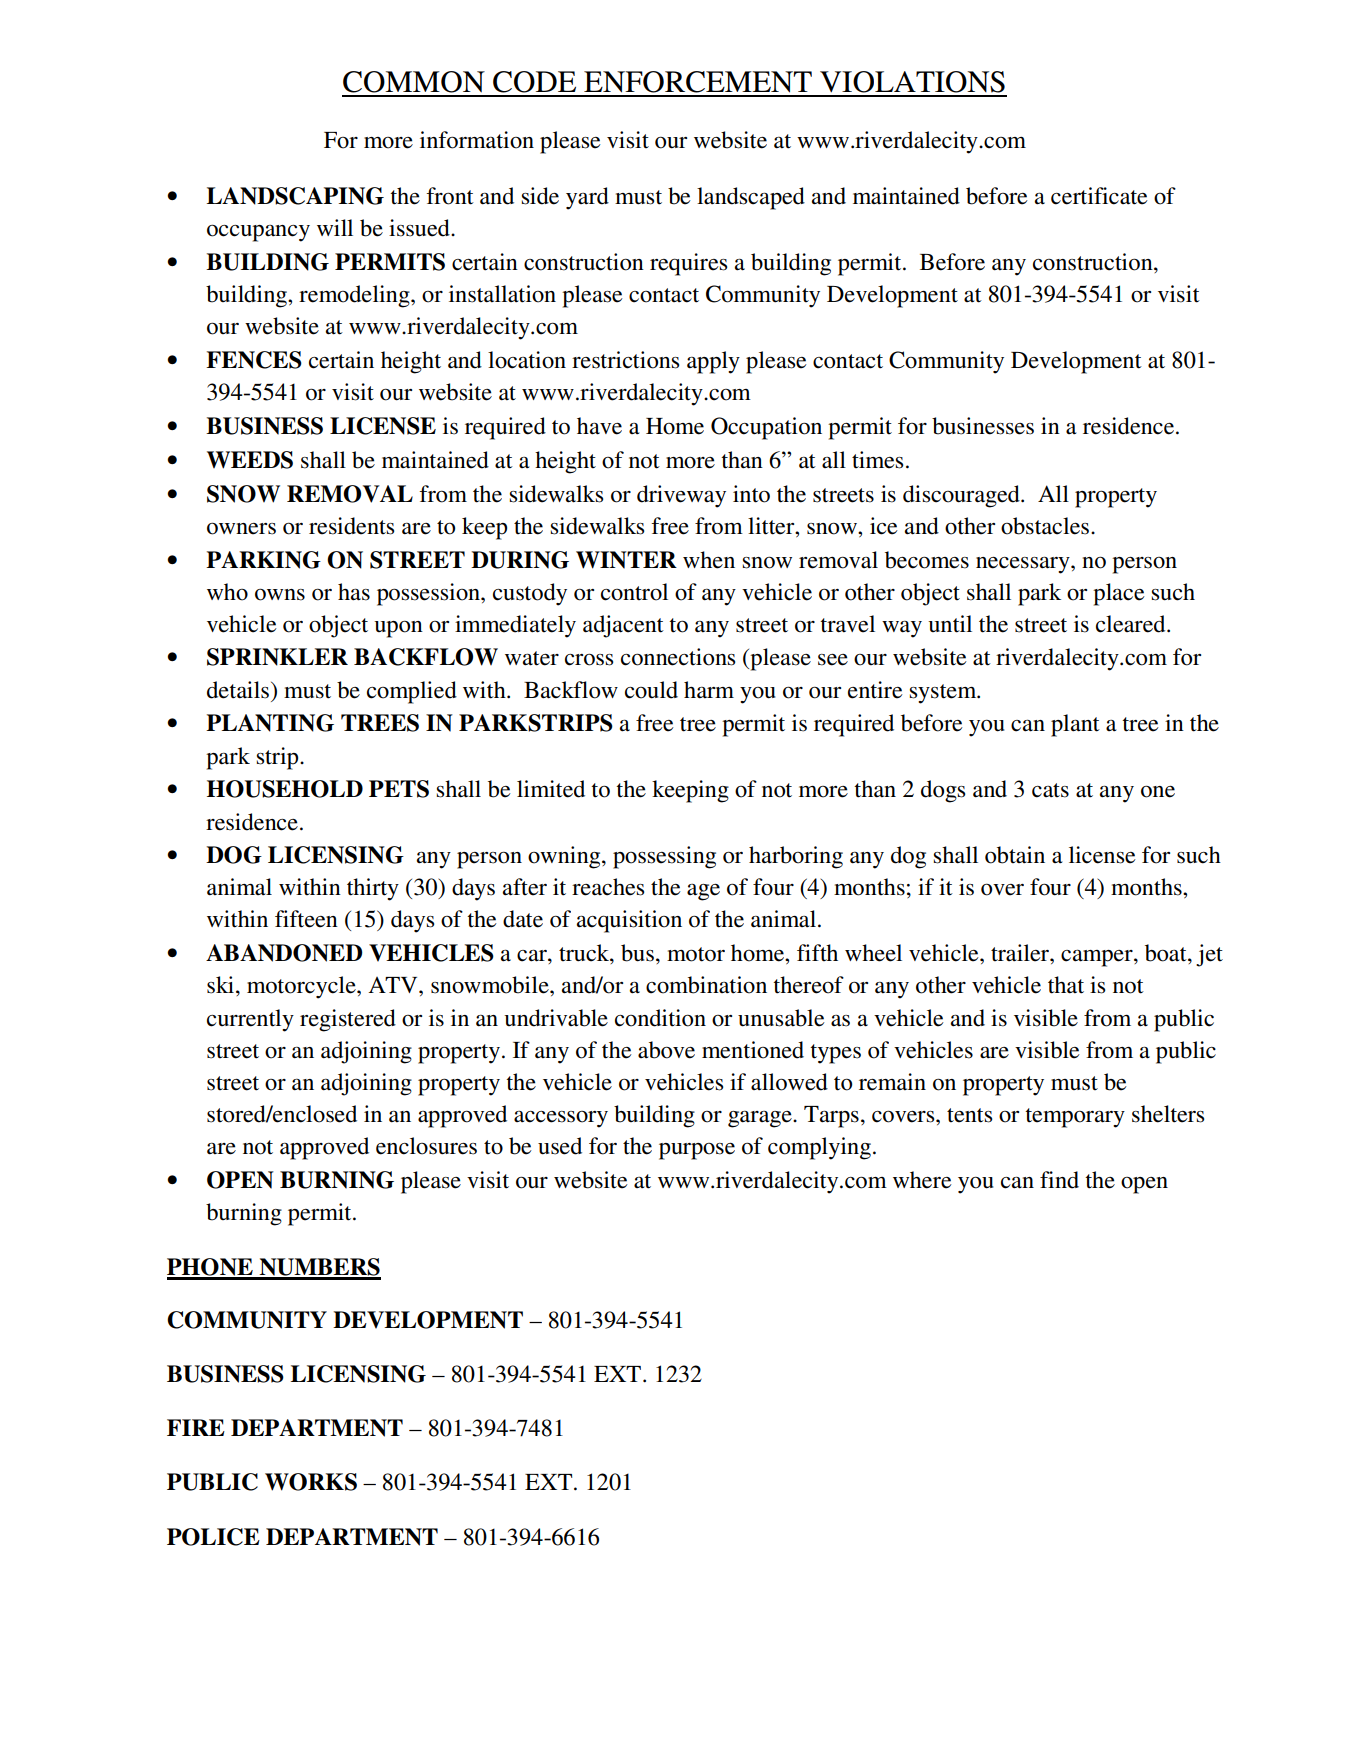 The width and height of the document is (1350, 1747). I want to click on HOUSEHOLD, so click(285, 789).
